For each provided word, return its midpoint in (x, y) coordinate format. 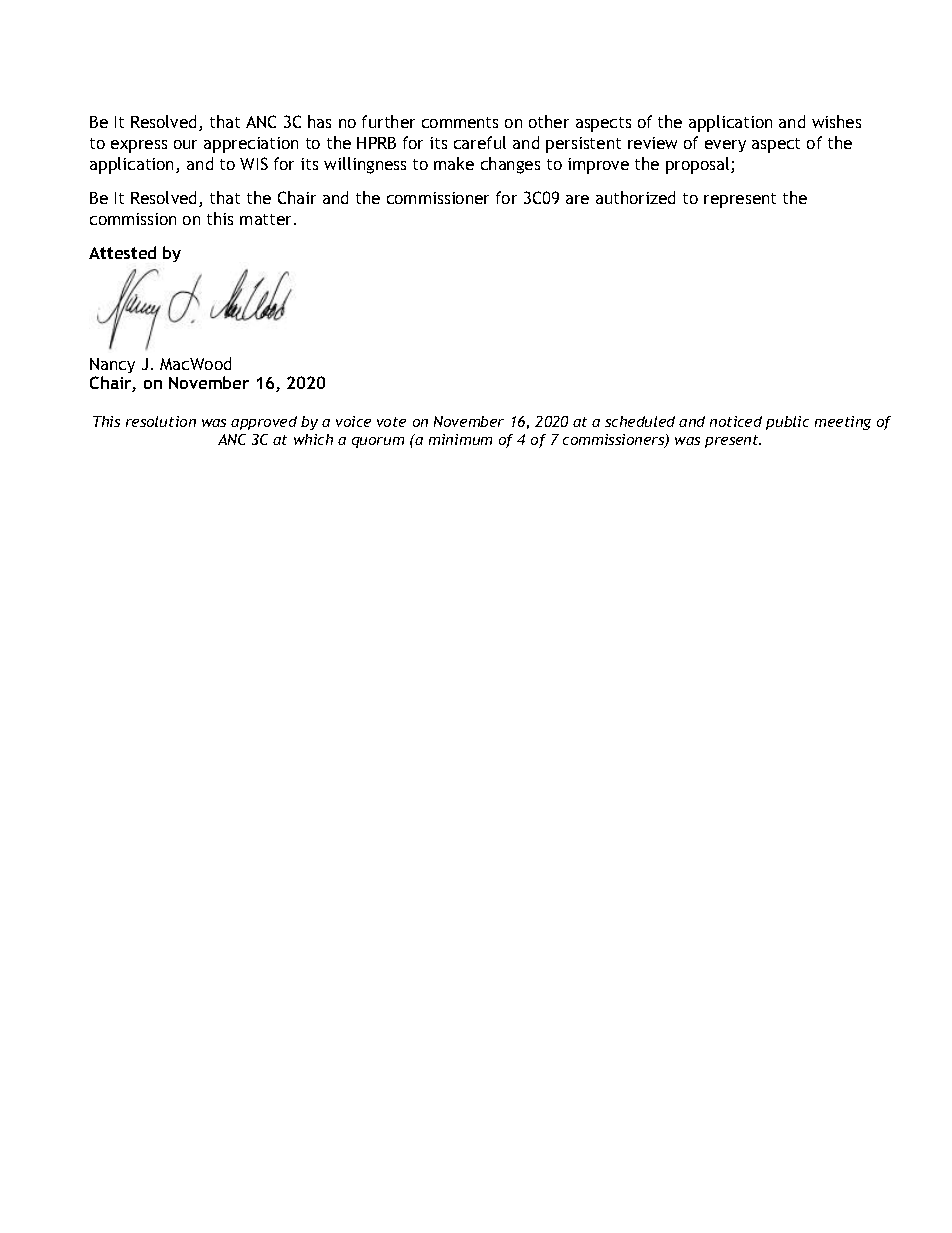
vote (391, 422)
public (787, 423)
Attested (122, 252)
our (185, 144)
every (725, 146)
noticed (736, 421)
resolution (161, 421)
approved (264, 423)
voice (353, 421)
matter (267, 219)
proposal (699, 165)
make (454, 163)
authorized (635, 197)
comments (460, 122)
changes (510, 165)
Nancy (112, 365)
